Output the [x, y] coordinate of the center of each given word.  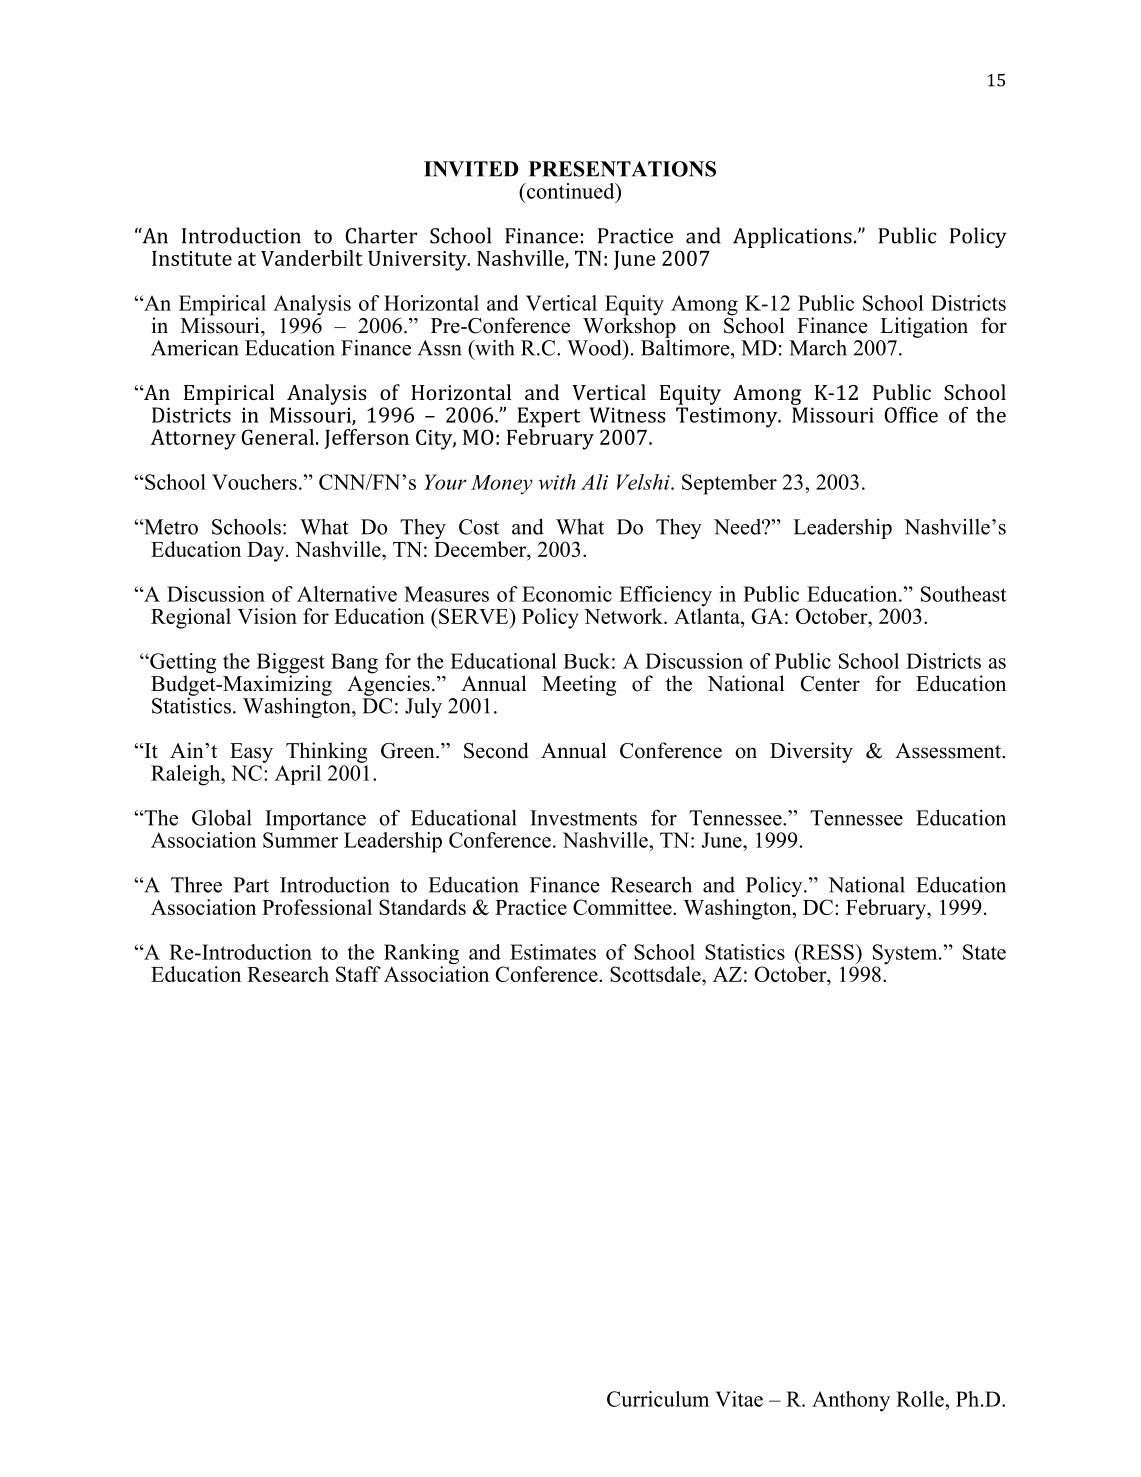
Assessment [949, 751]
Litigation [924, 327]
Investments [583, 818]
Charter [381, 235]
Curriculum [658, 1399]
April [298, 775]
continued [570, 191]
